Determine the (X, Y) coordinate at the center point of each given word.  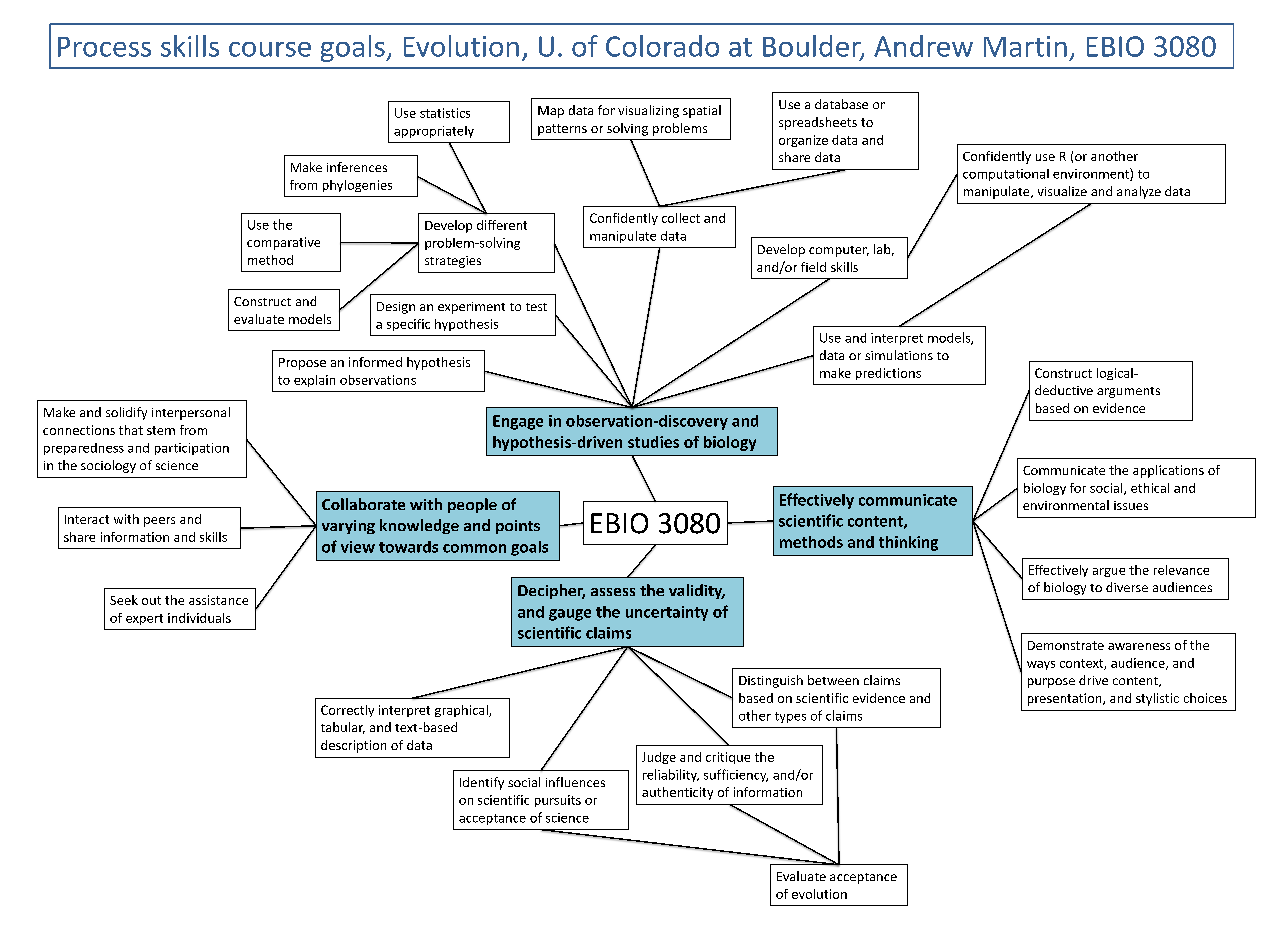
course (270, 49)
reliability (671, 775)
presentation (1066, 699)
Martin (1025, 46)
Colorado (662, 46)
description (353, 746)
